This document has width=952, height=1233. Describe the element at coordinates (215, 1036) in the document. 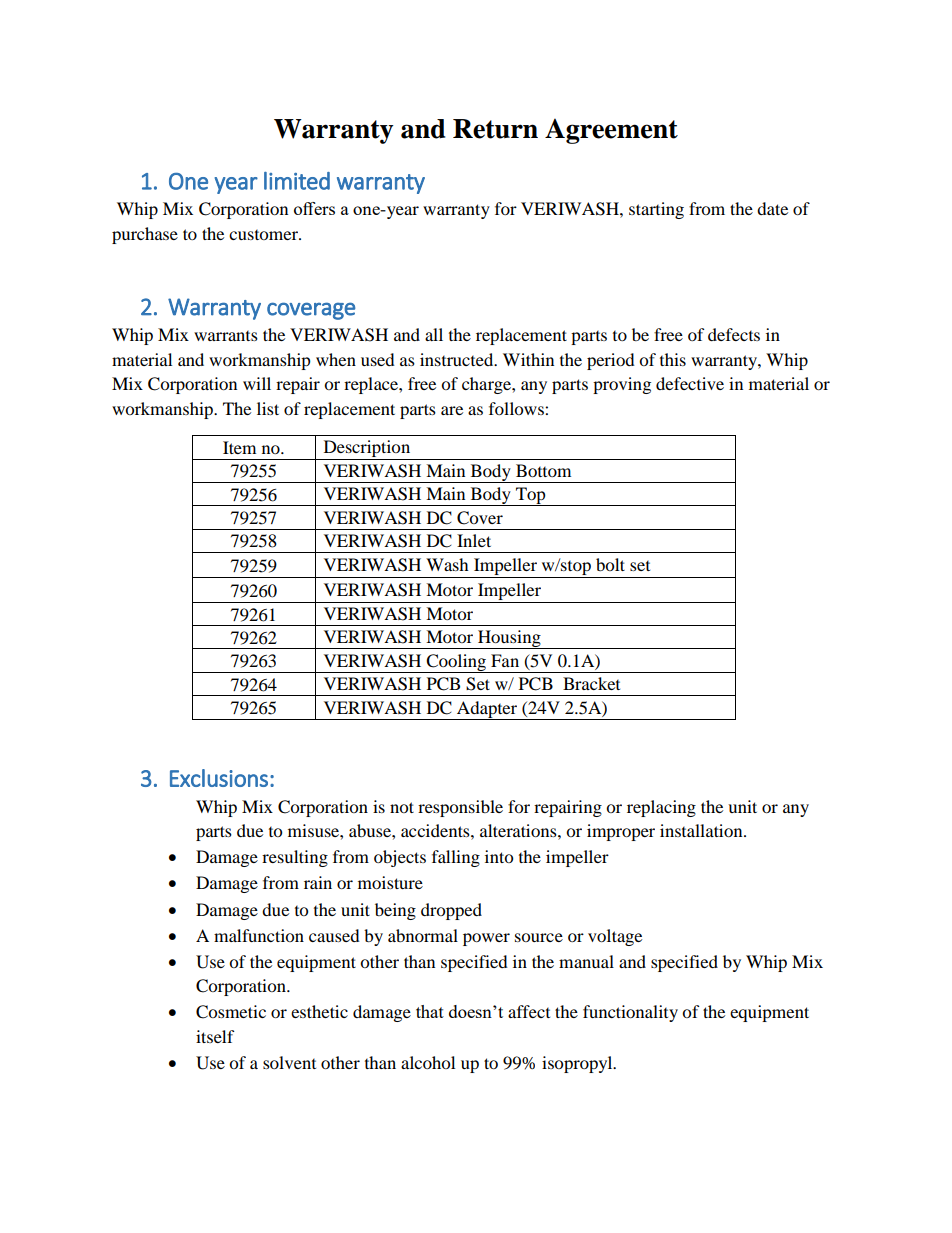

I see `itself` at that location.
